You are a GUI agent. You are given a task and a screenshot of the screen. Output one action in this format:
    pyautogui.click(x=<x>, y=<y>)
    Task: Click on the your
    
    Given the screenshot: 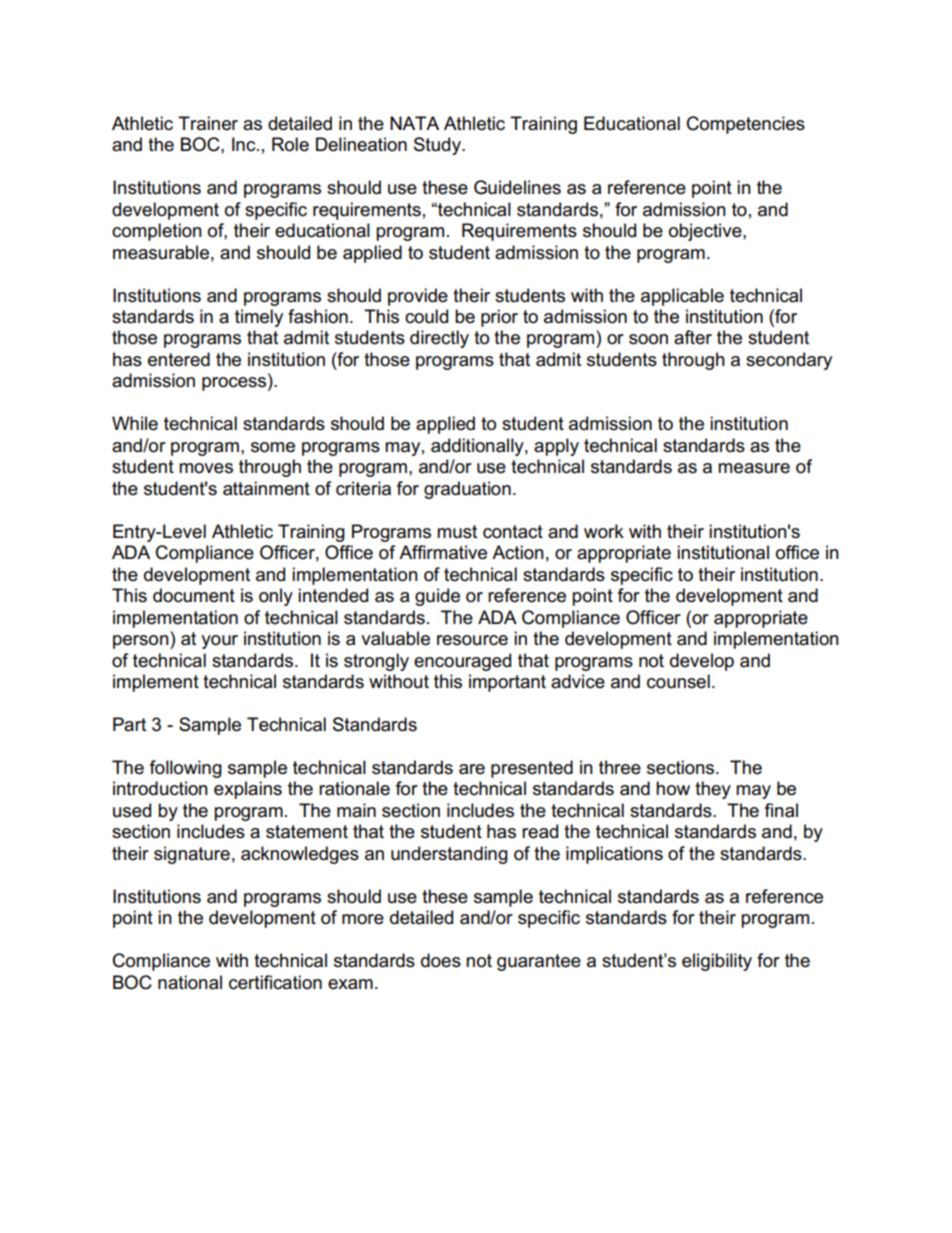 What is the action you would take?
    pyautogui.click(x=219, y=642)
